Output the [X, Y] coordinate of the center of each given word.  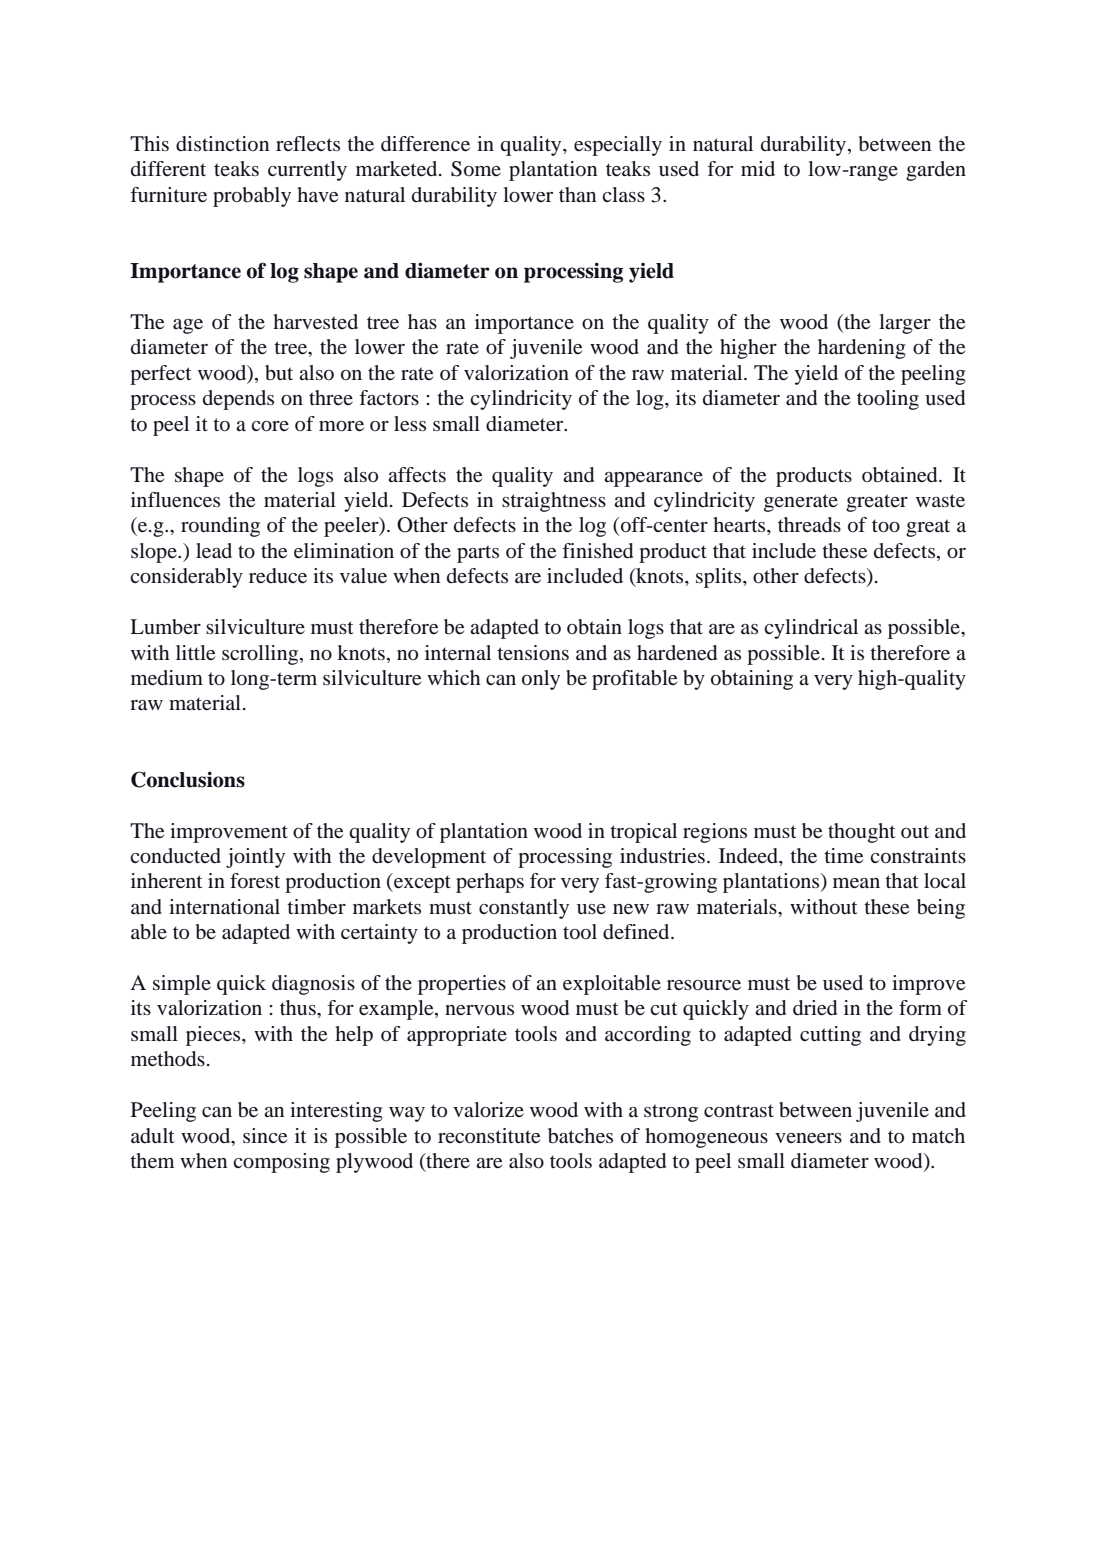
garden [936, 171]
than [577, 194]
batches [580, 1136]
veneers [808, 1138]
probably [252, 197]
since [265, 1136]
